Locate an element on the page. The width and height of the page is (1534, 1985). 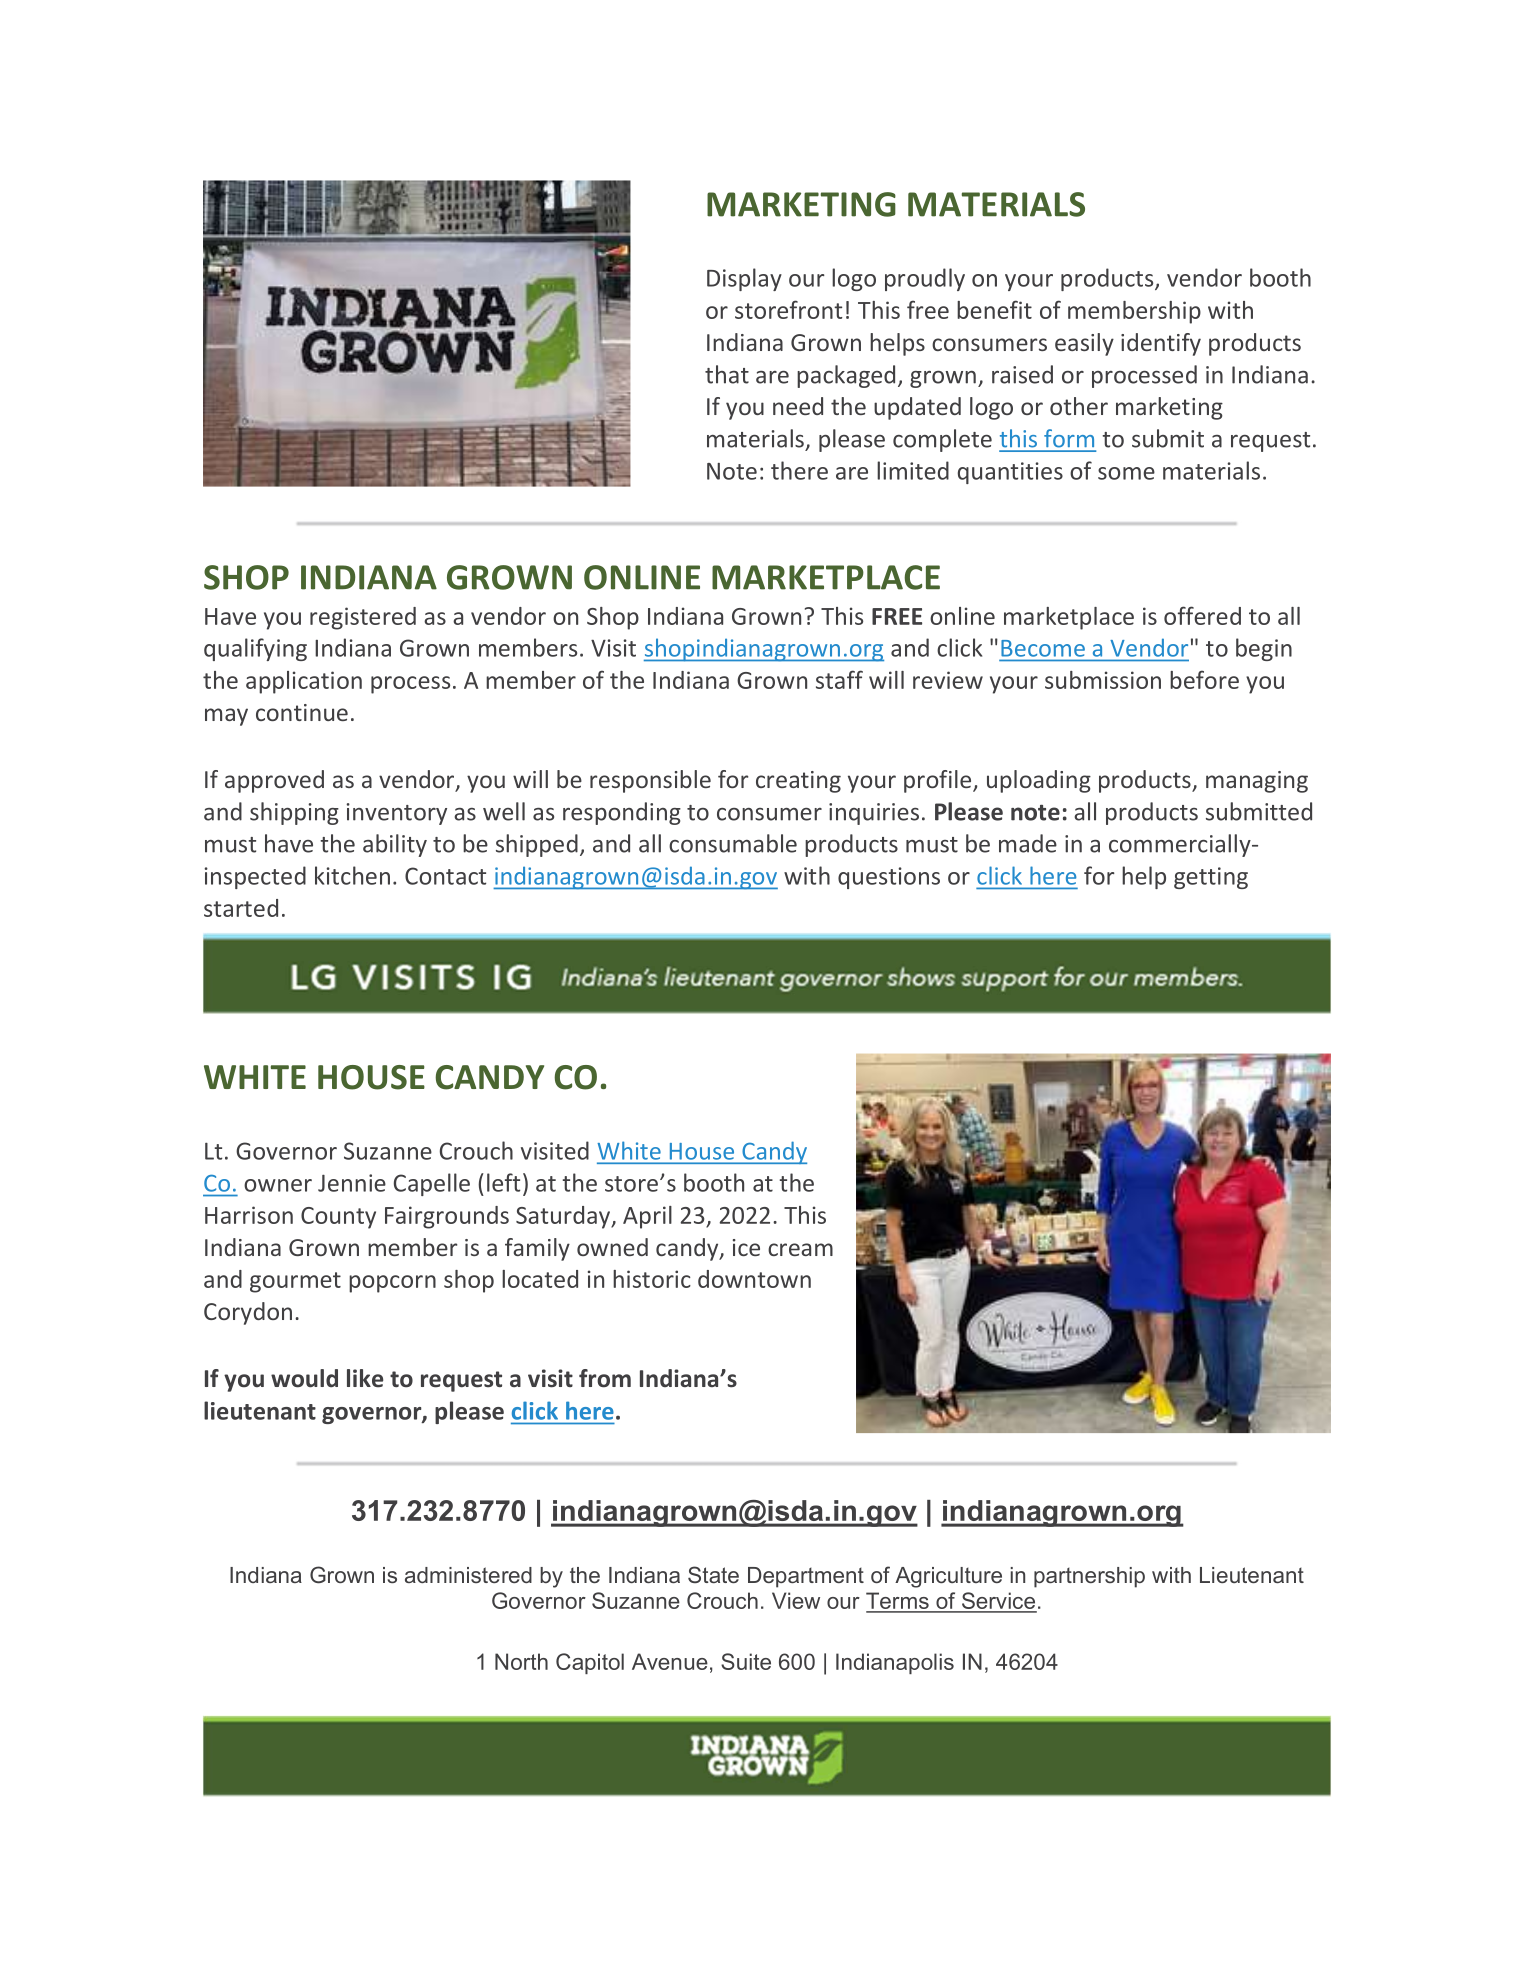
consumable is located at coordinates (733, 843).
